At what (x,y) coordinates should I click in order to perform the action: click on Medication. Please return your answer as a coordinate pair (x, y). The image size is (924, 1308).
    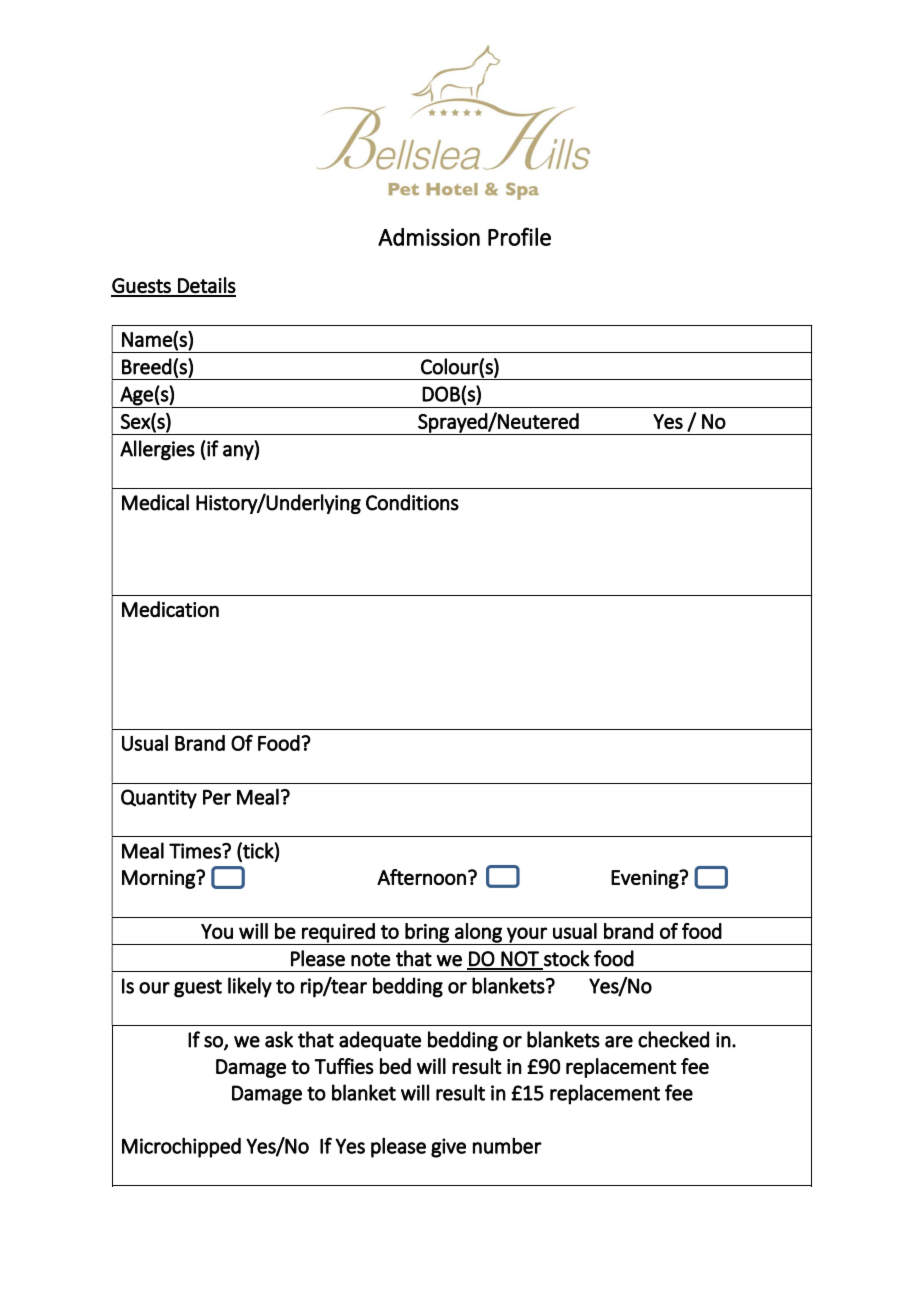
    Looking at the image, I should click on (170, 609).
